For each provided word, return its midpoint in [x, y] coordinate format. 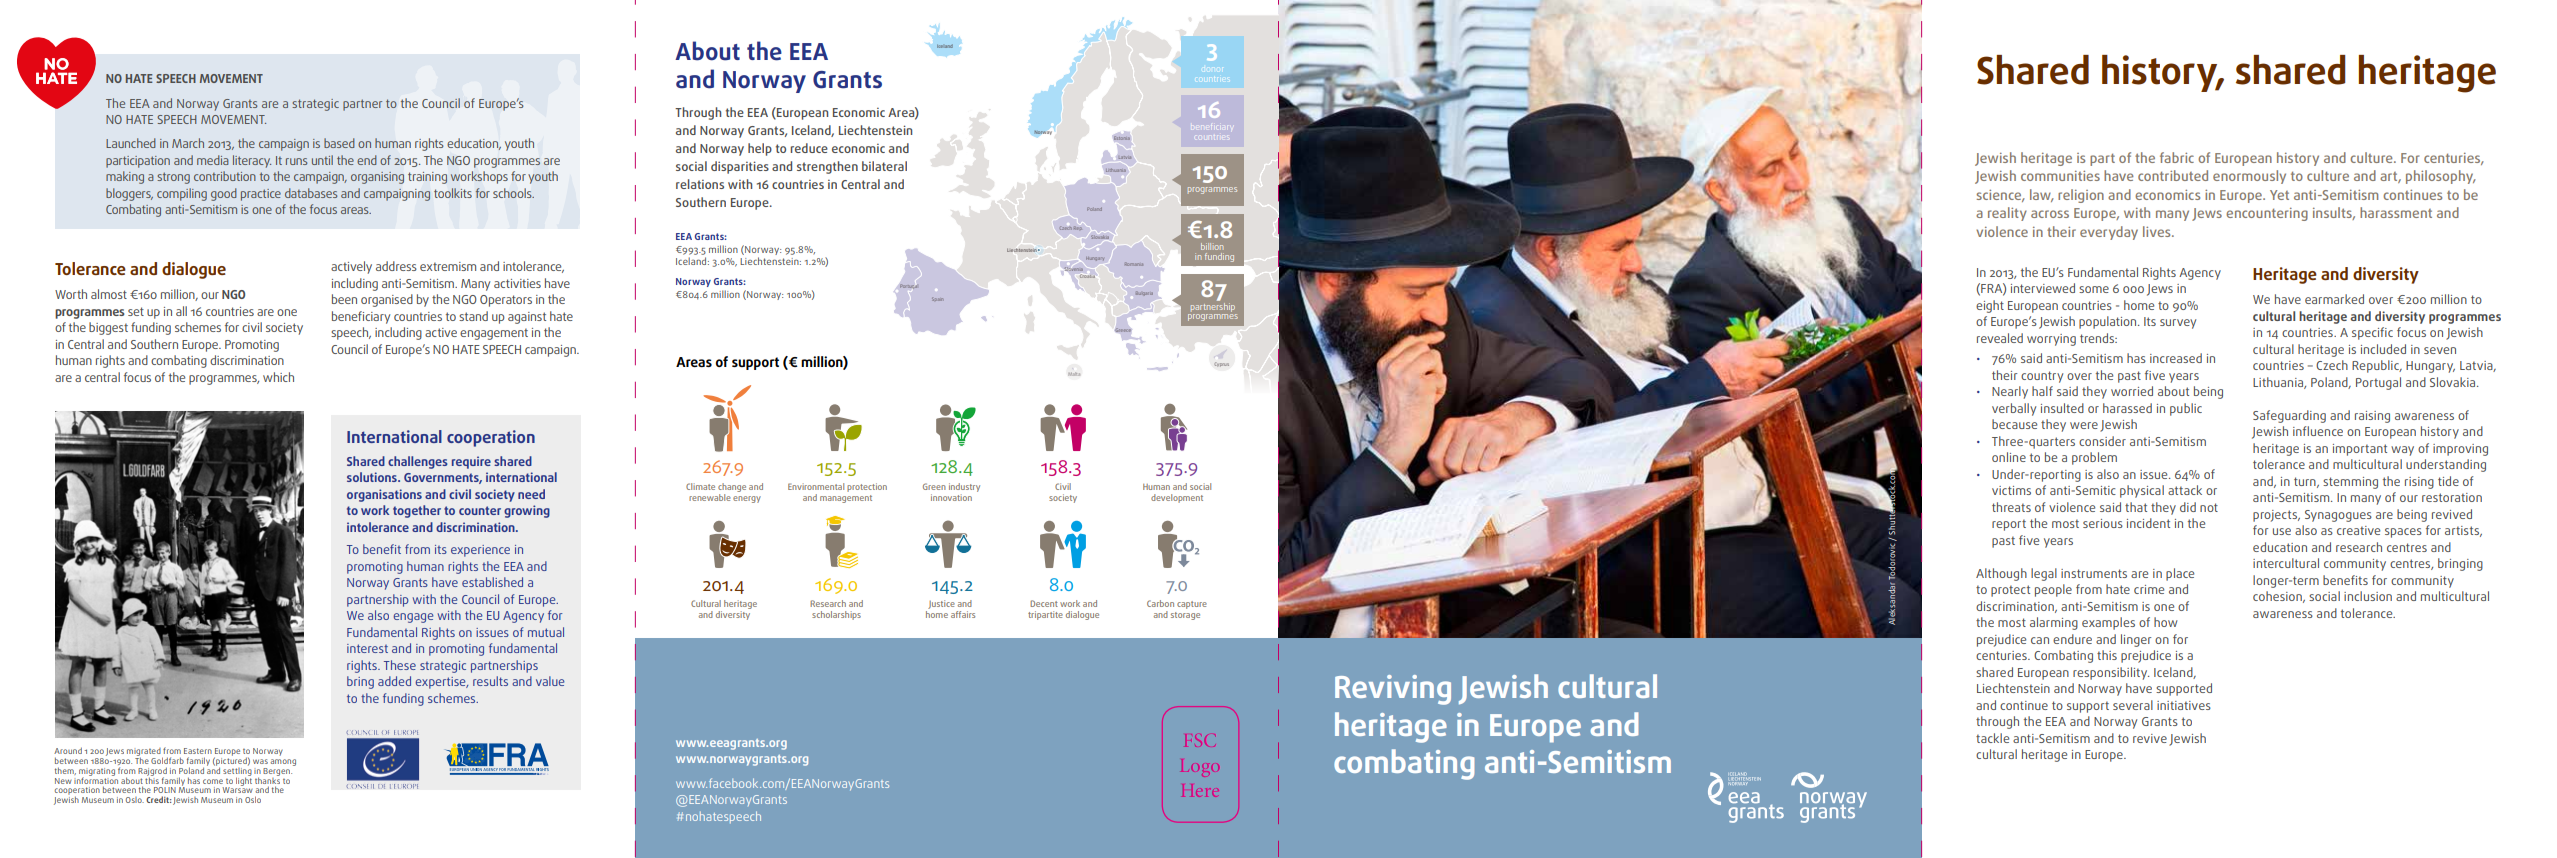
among [283, 762]
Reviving [1393, 690]
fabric [2177, 157]
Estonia [1122, 138]
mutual [546, 632]
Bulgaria [1144, 293]
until [322, 160]
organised [387, 300]
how [2166, 622]
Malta [1074, 374]
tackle [1992, 738]
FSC [1198, 740]
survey [2178, 324]
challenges [418, 462]
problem [2094, 458]
